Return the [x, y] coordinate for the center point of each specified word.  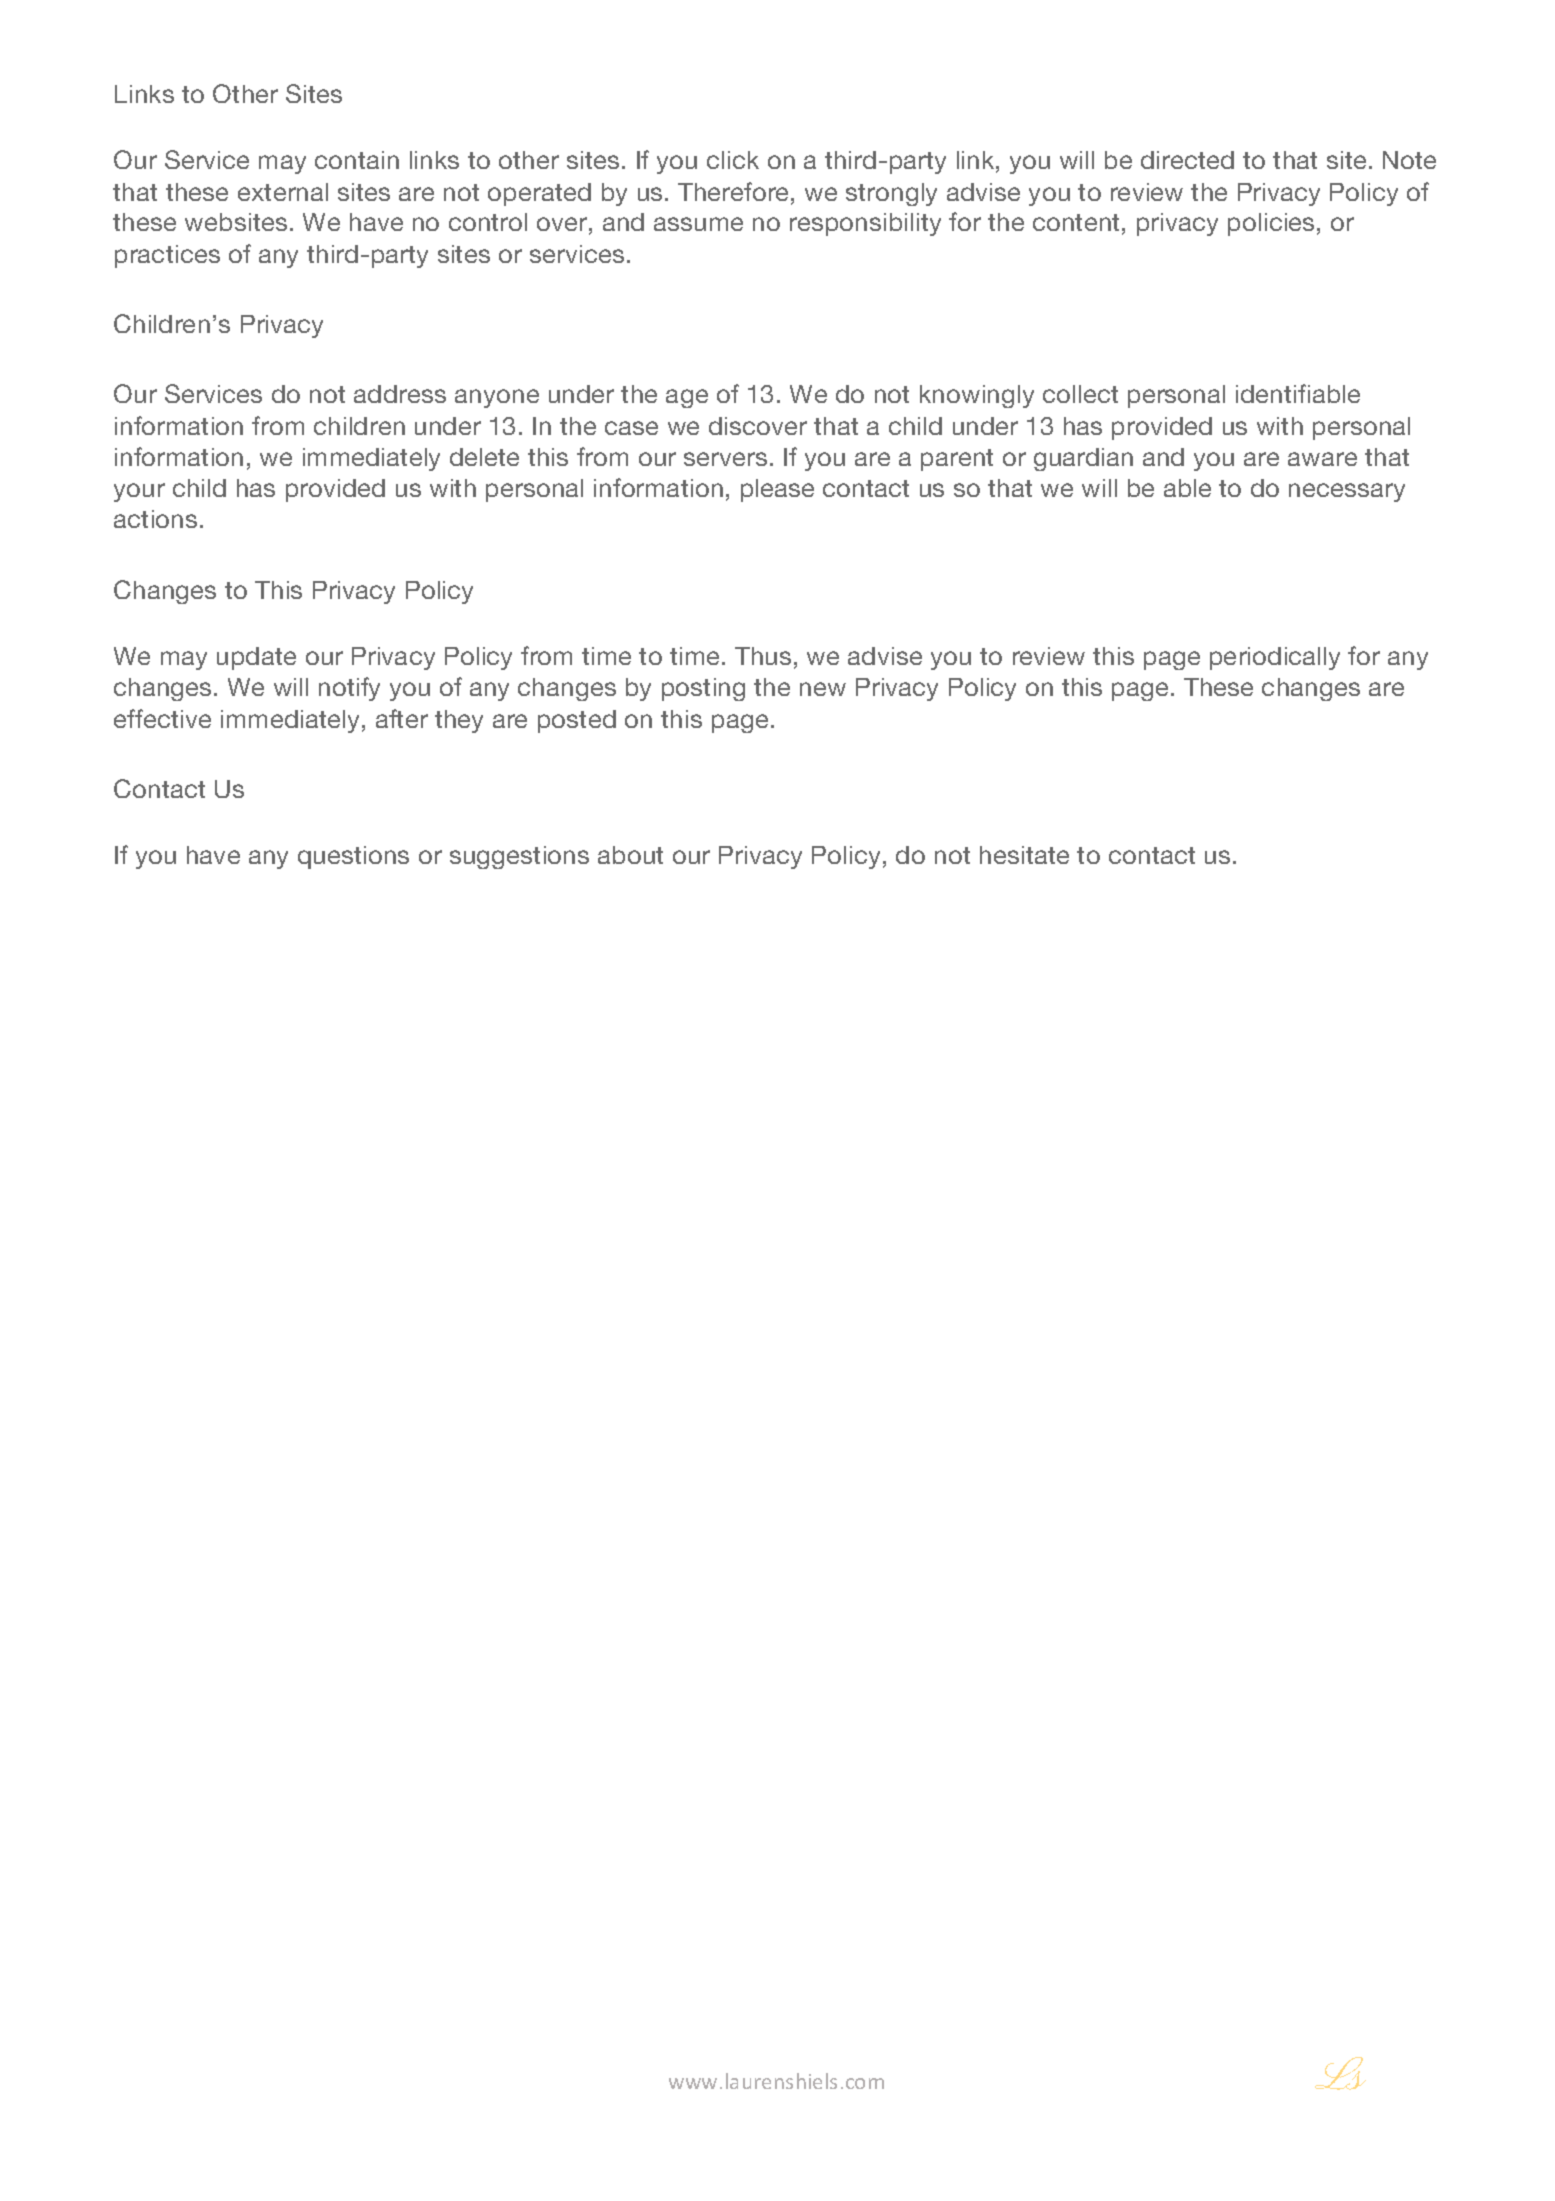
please [777, 490]
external [283, 192]
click [733, 160]
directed [1187, 160]
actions [155, 519]
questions [353, 857]
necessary [1347, 492]
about [630, 855]
